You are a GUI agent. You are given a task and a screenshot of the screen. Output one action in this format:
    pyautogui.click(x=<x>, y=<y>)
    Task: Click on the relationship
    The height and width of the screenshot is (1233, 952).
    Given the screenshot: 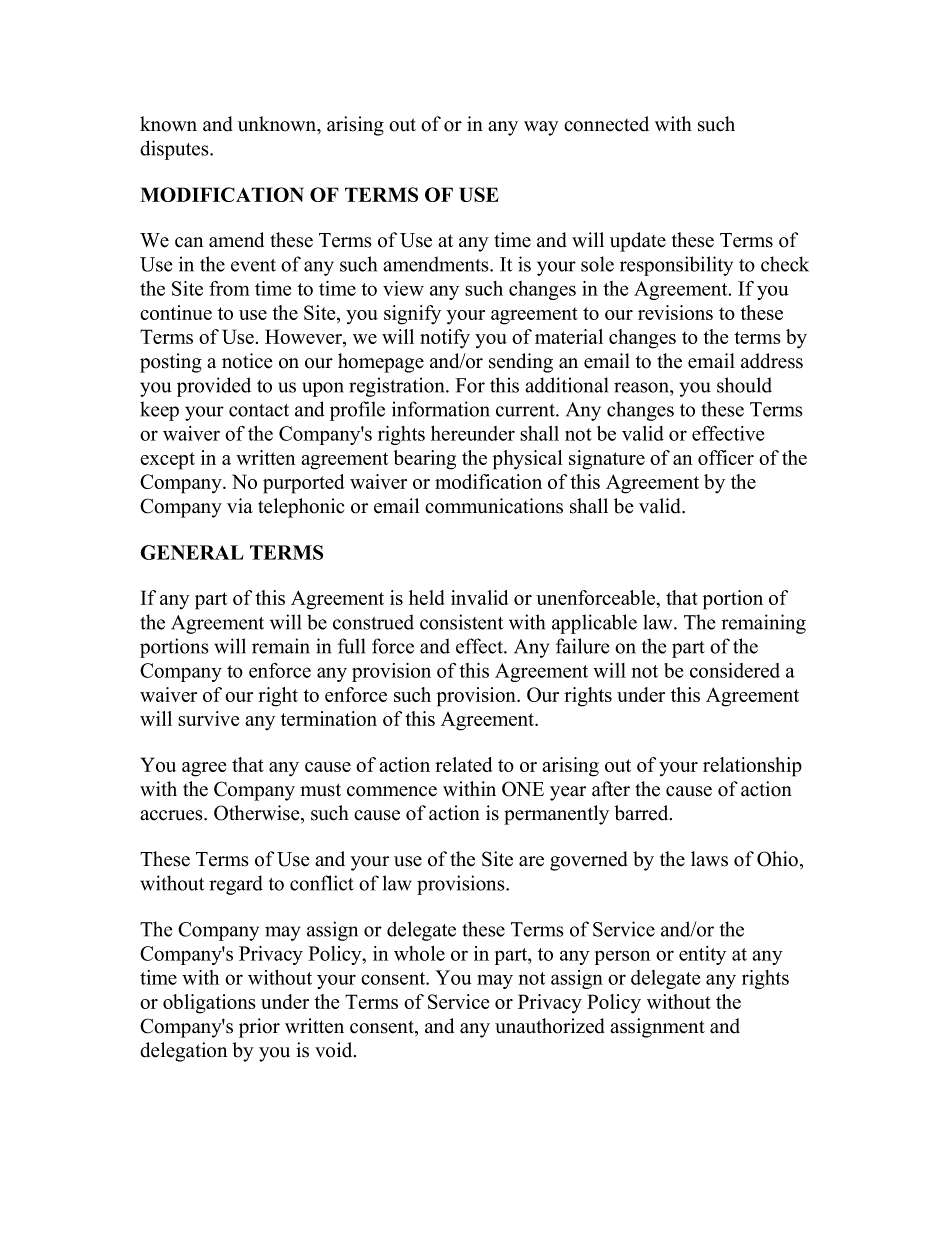 What is the action you would take?
    pyautogui.click(x=752, y=767)
